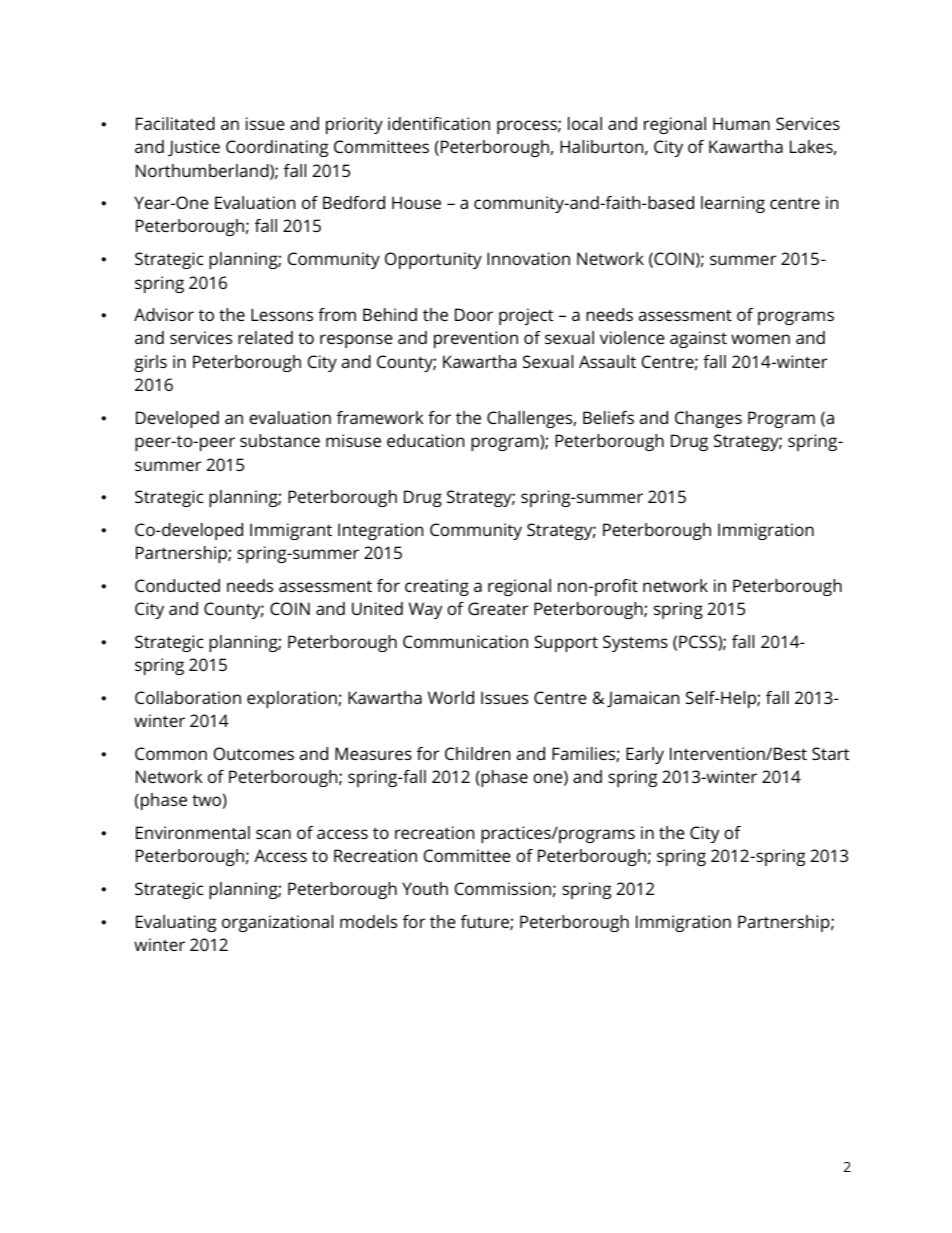  What do you see at coordinates (188, 697) in the page?
I see `Collaboration` at bounding box center [188, 697].
